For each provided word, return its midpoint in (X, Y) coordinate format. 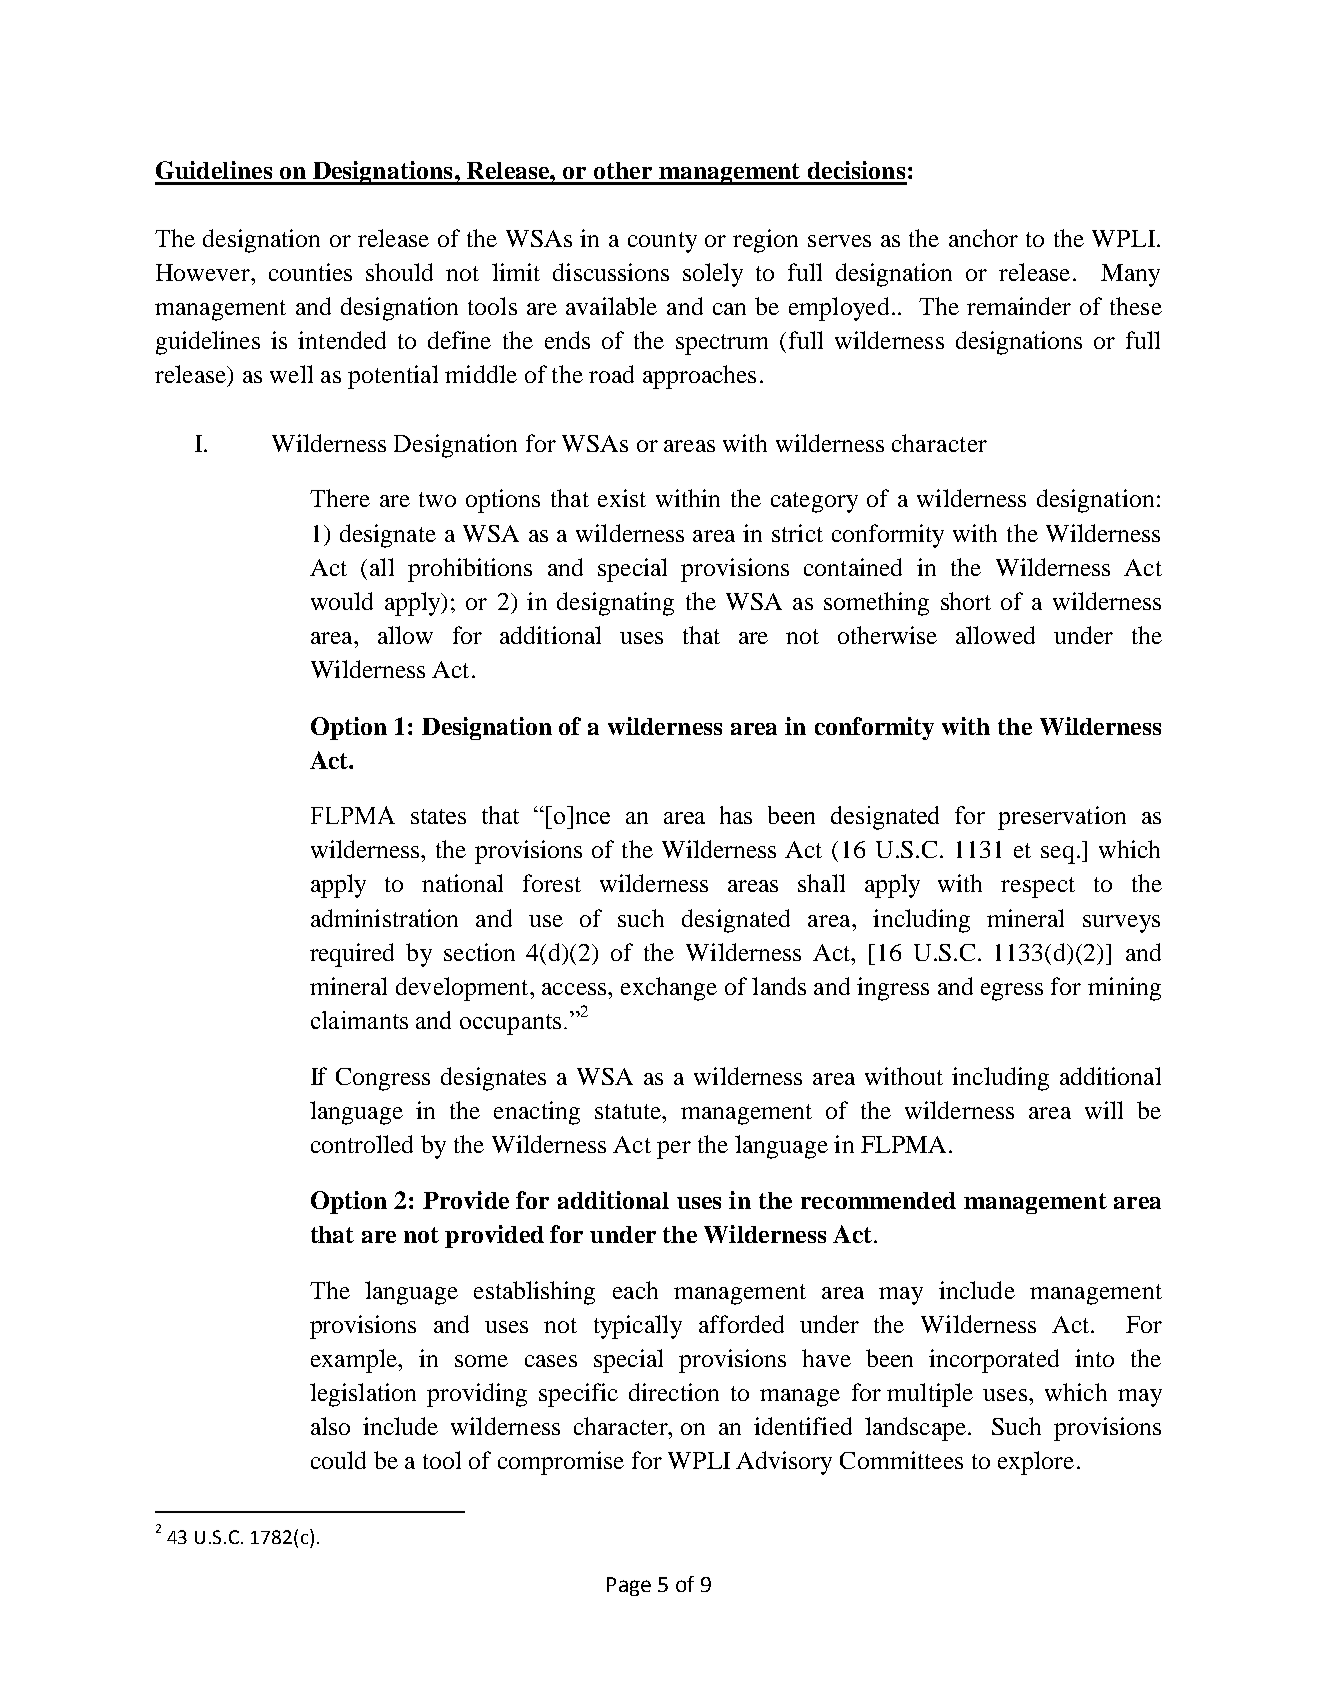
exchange (669, 989)
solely (713, 275)
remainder (1019, 306)
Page (629, 1586)
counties (310, 272)
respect (1038, 887)
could (338, 1460)
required (352, 955)
